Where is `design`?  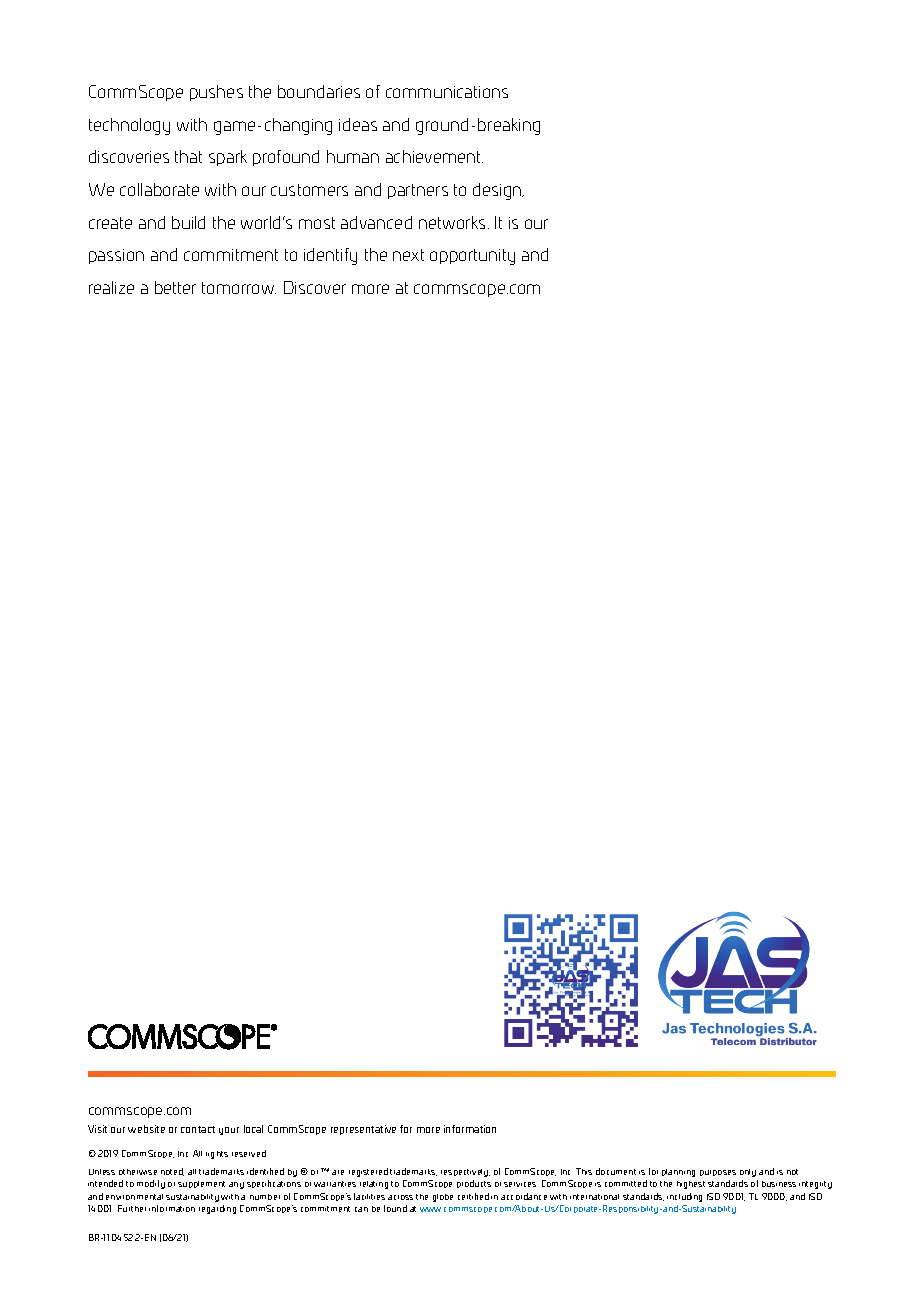 design is located at coordinates (498, 191).
